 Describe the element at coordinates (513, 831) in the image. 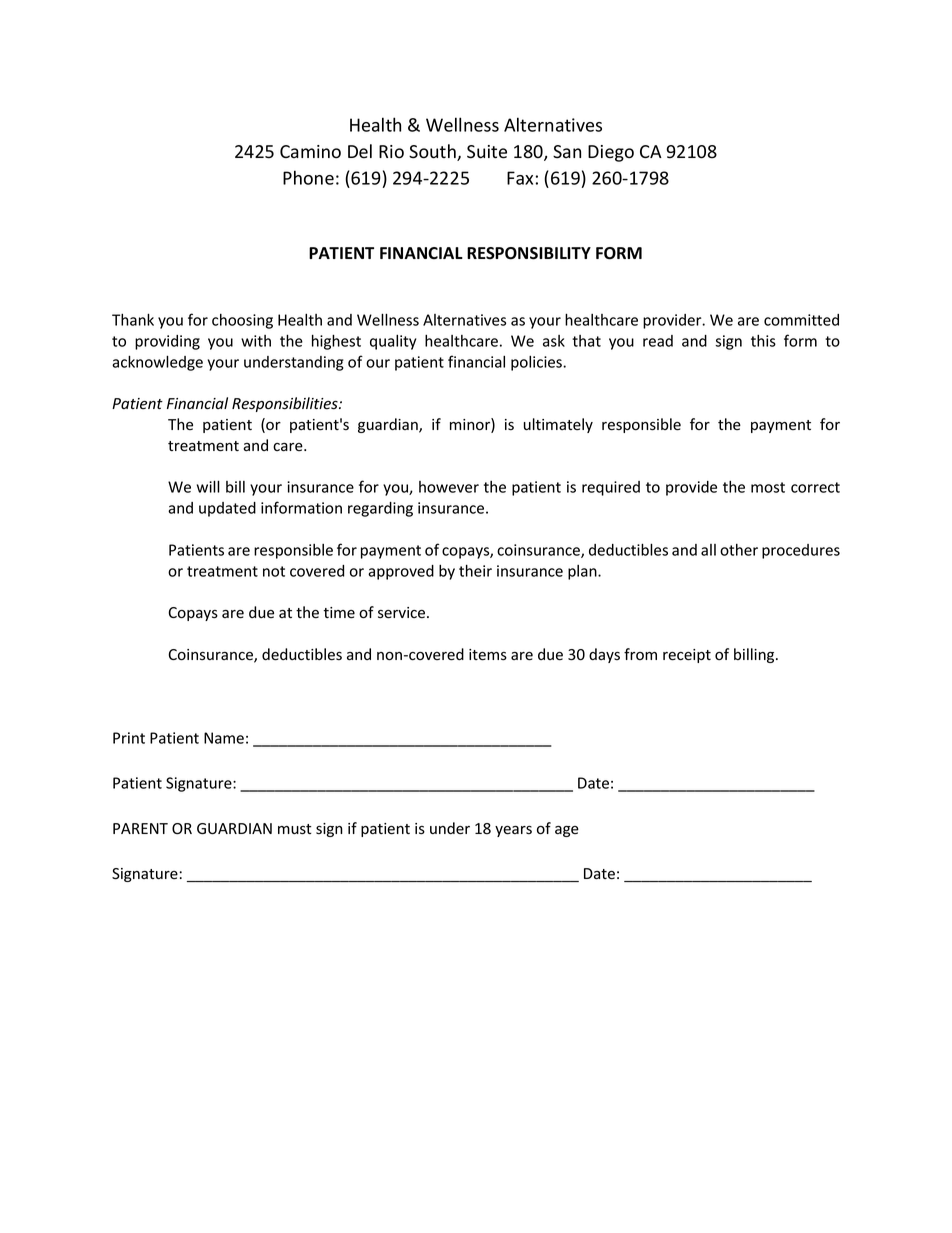

I see `years` at that location.
